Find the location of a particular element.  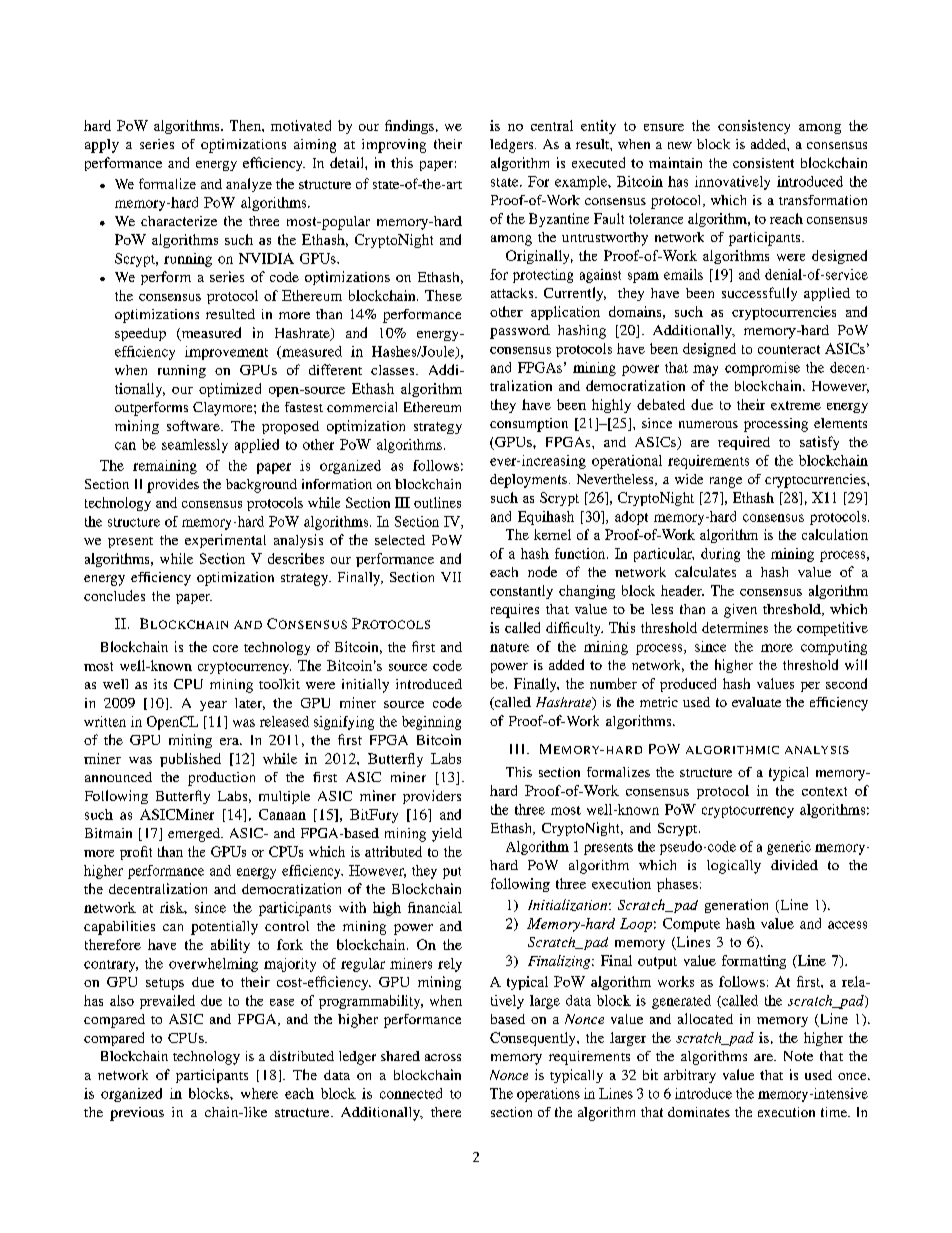

findings is located at coordinates (409, 127).
